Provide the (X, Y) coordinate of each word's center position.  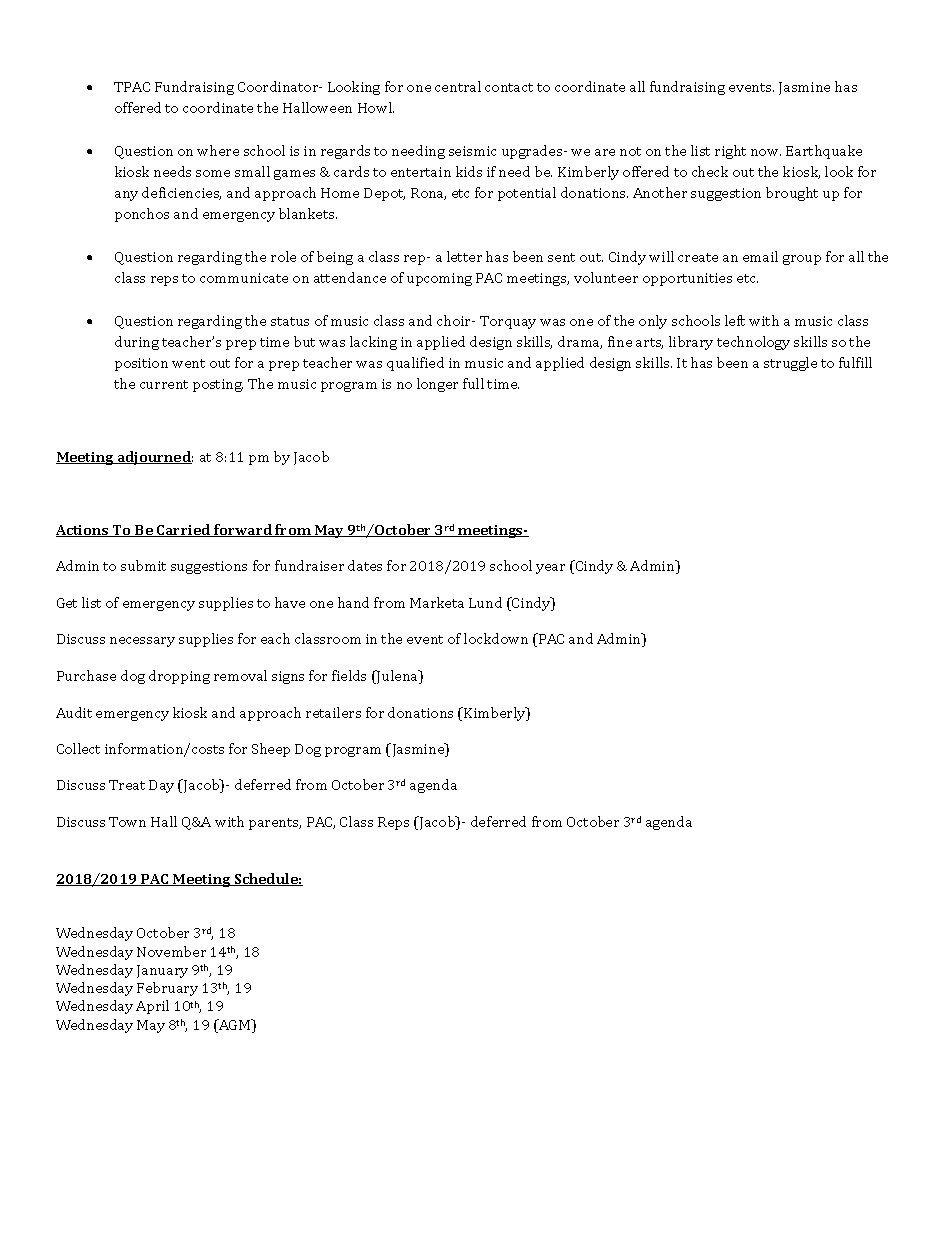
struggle (790, 364)
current (164, 384)
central (458, 86)
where (218, 150)
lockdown (496, 638)
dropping (179, 677)
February (167, 989)
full (473, 383)
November (171, 951)
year (550, 569)
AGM (235, 1026)
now (766, 152)
